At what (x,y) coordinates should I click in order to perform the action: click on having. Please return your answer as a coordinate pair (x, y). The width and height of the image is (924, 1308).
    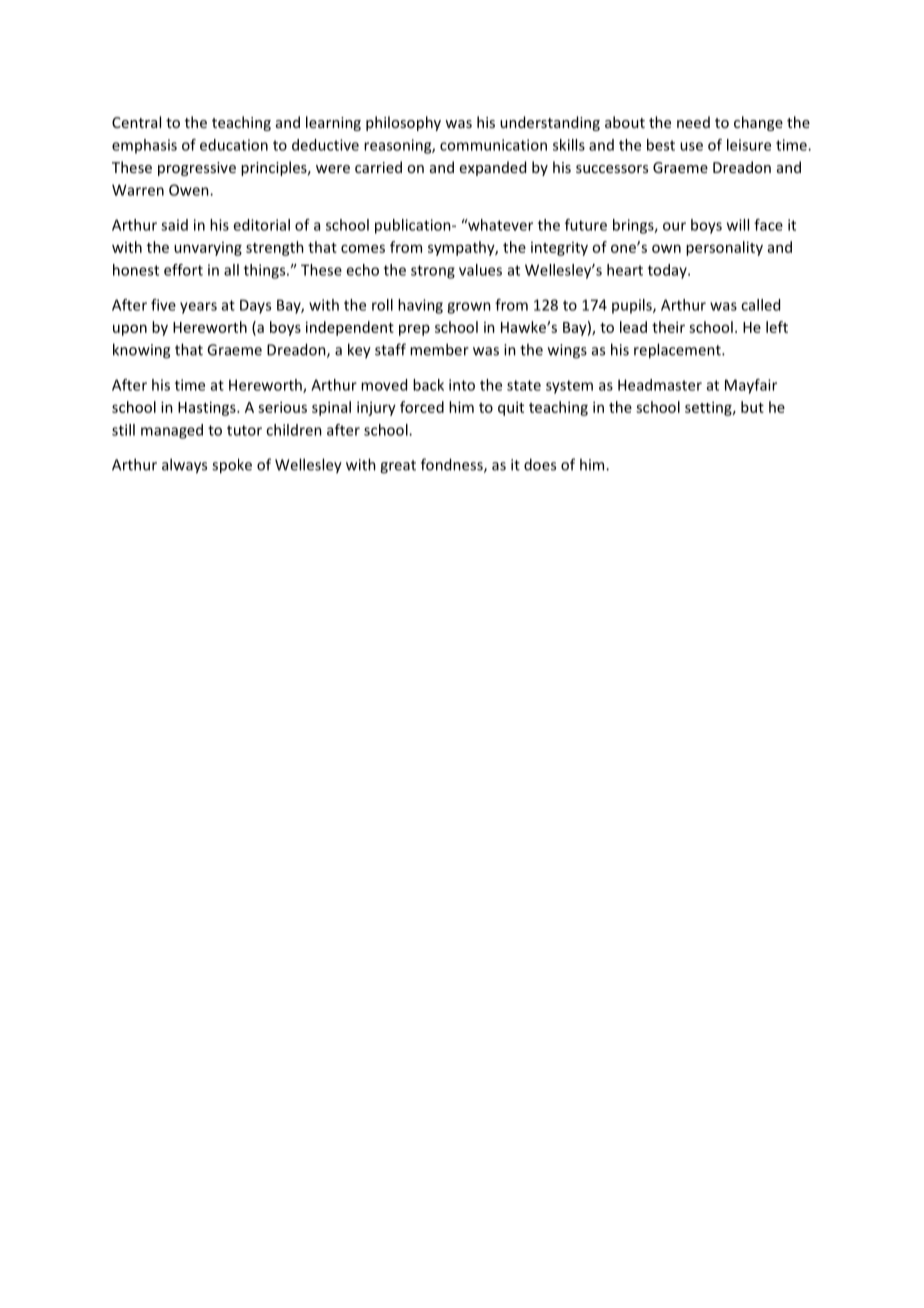
    Looking at the image, I should click on (420, 306).
